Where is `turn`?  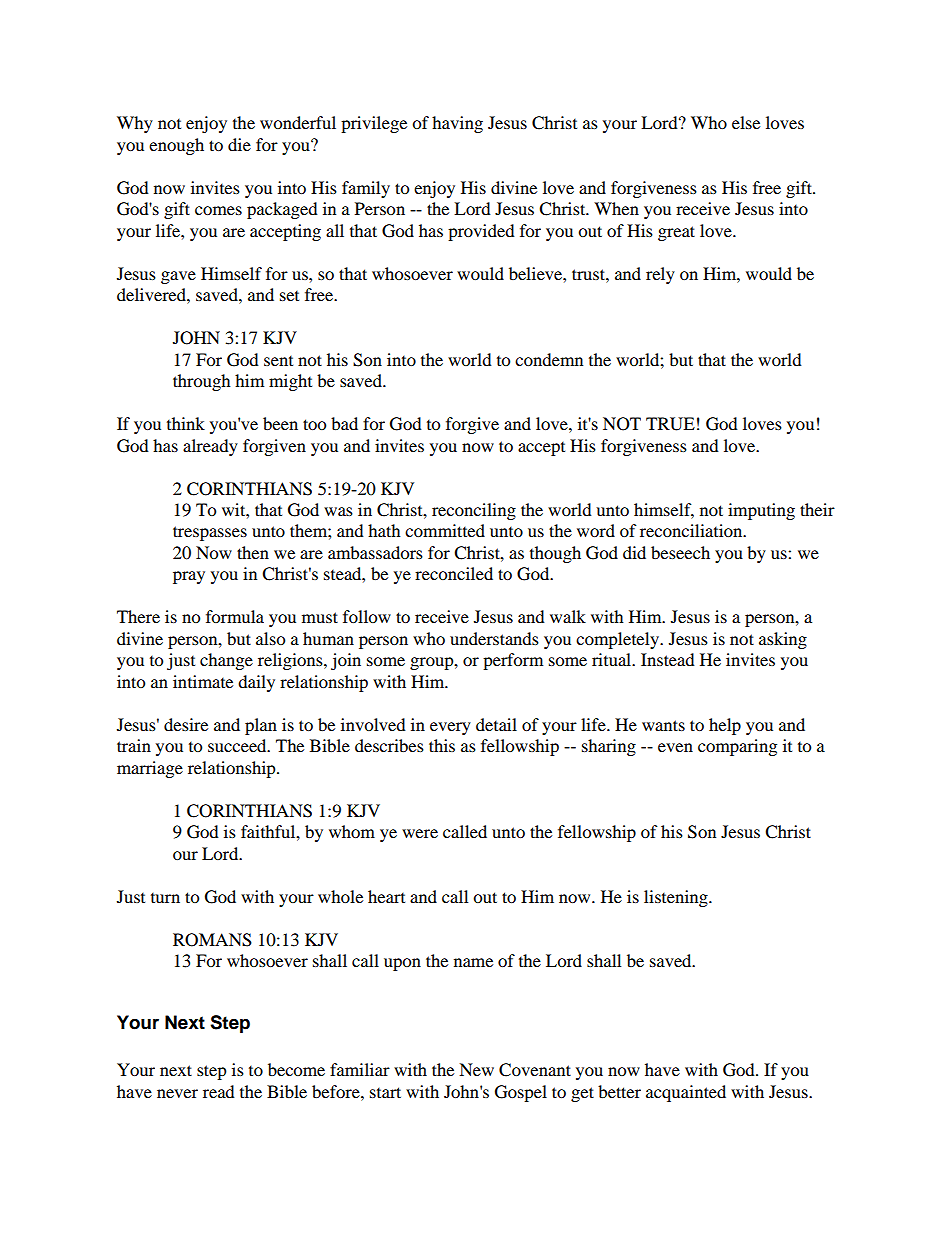
turn is located at coordinates (165, 898).
